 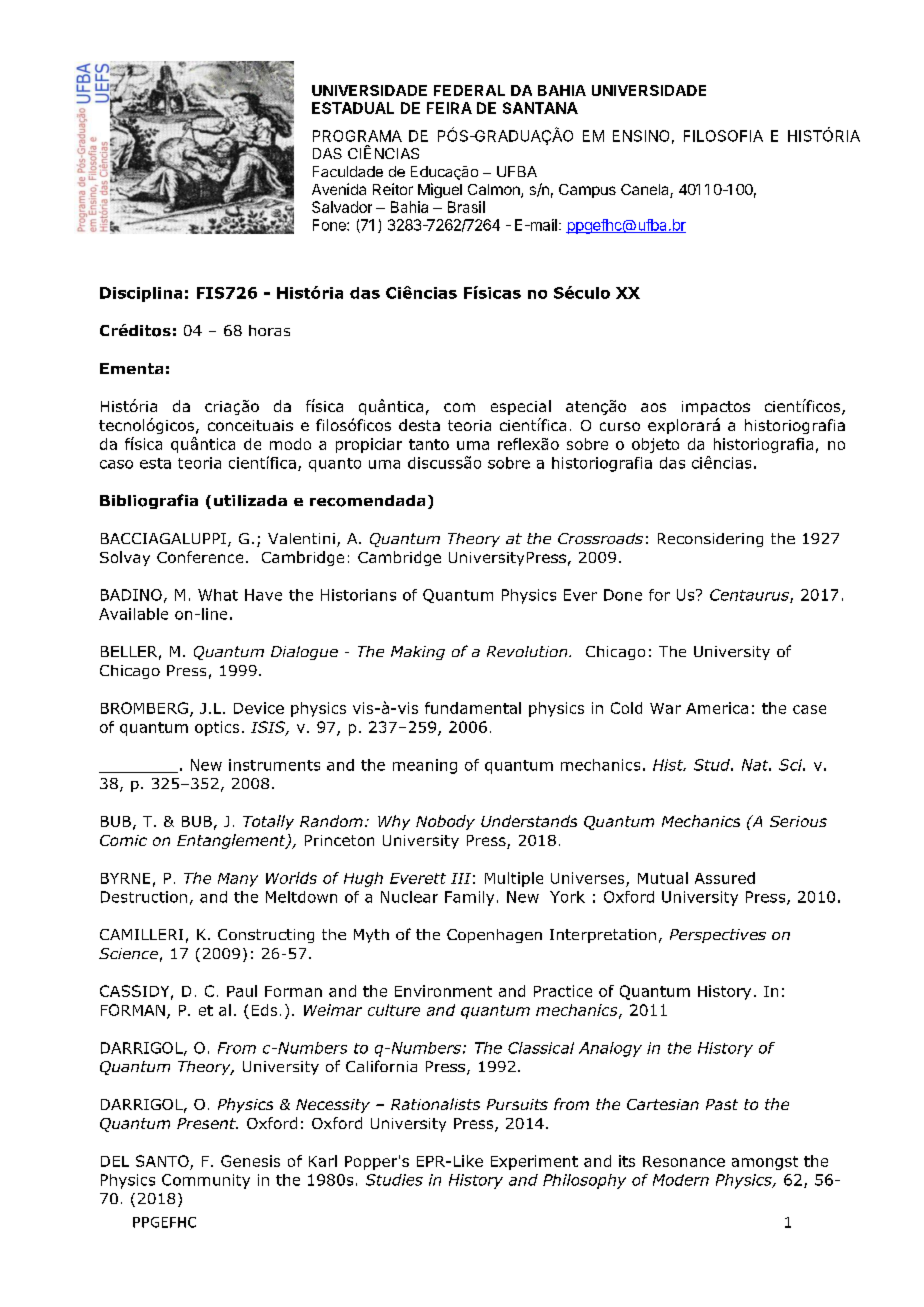 I want to click on Making, so click(x=418, y=653).
